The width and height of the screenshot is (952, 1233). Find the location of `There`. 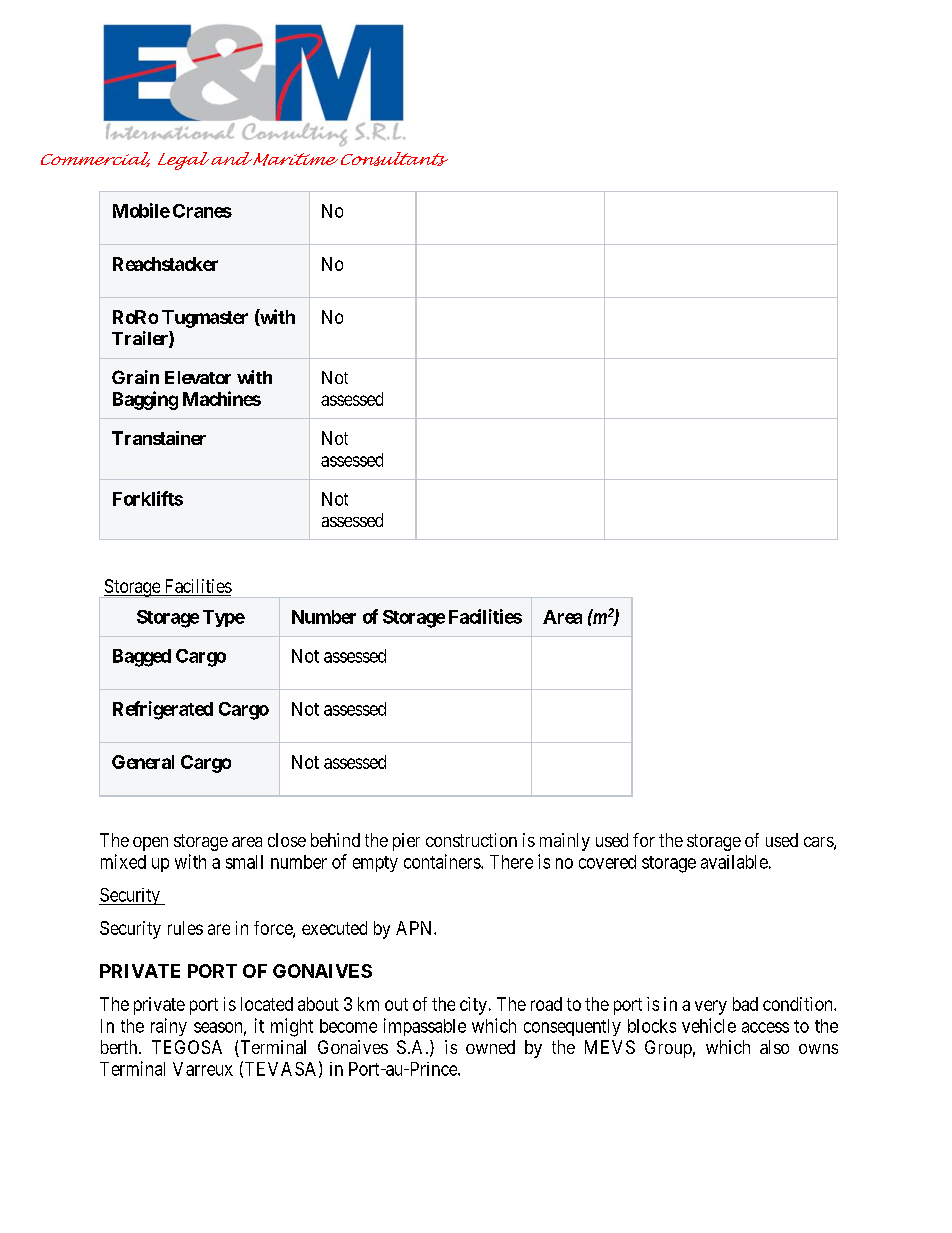

There is located at coordinates (511, 862).
